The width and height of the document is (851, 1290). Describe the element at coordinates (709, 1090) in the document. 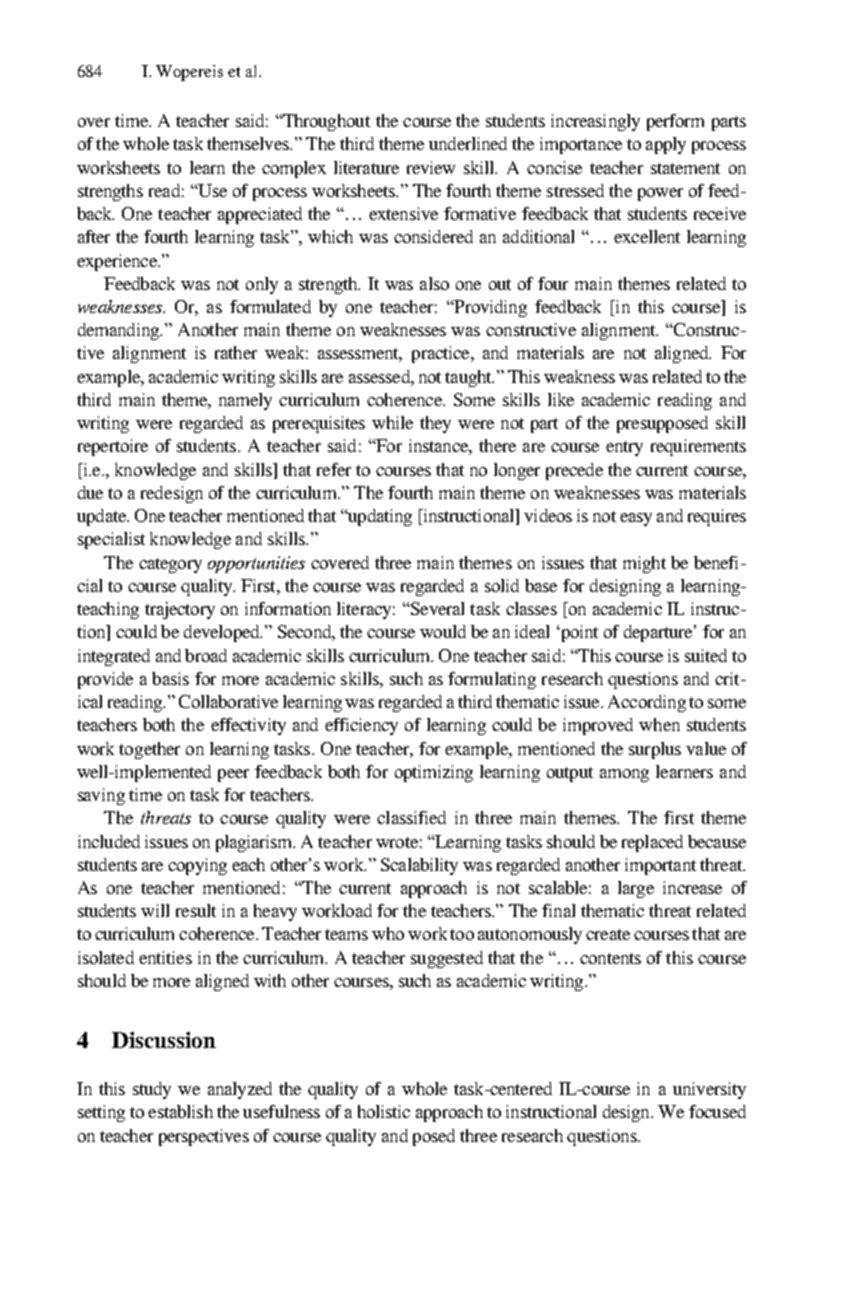

I see `university` at that location.
